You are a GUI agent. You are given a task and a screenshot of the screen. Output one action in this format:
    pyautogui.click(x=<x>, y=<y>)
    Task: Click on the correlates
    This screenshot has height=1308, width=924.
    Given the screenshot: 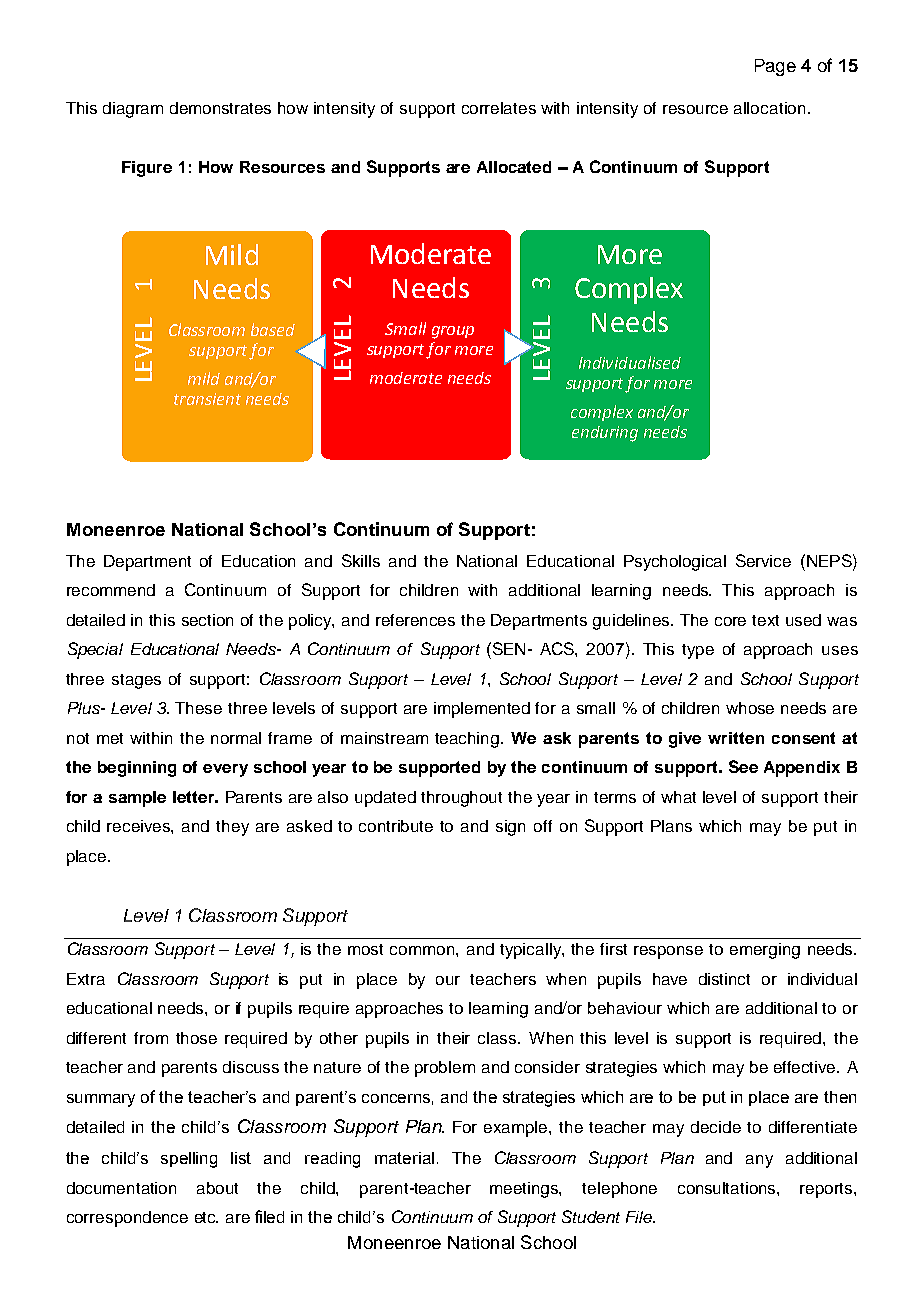 What is the action you would take?
    pyautogui.click(x=499, y=108)
